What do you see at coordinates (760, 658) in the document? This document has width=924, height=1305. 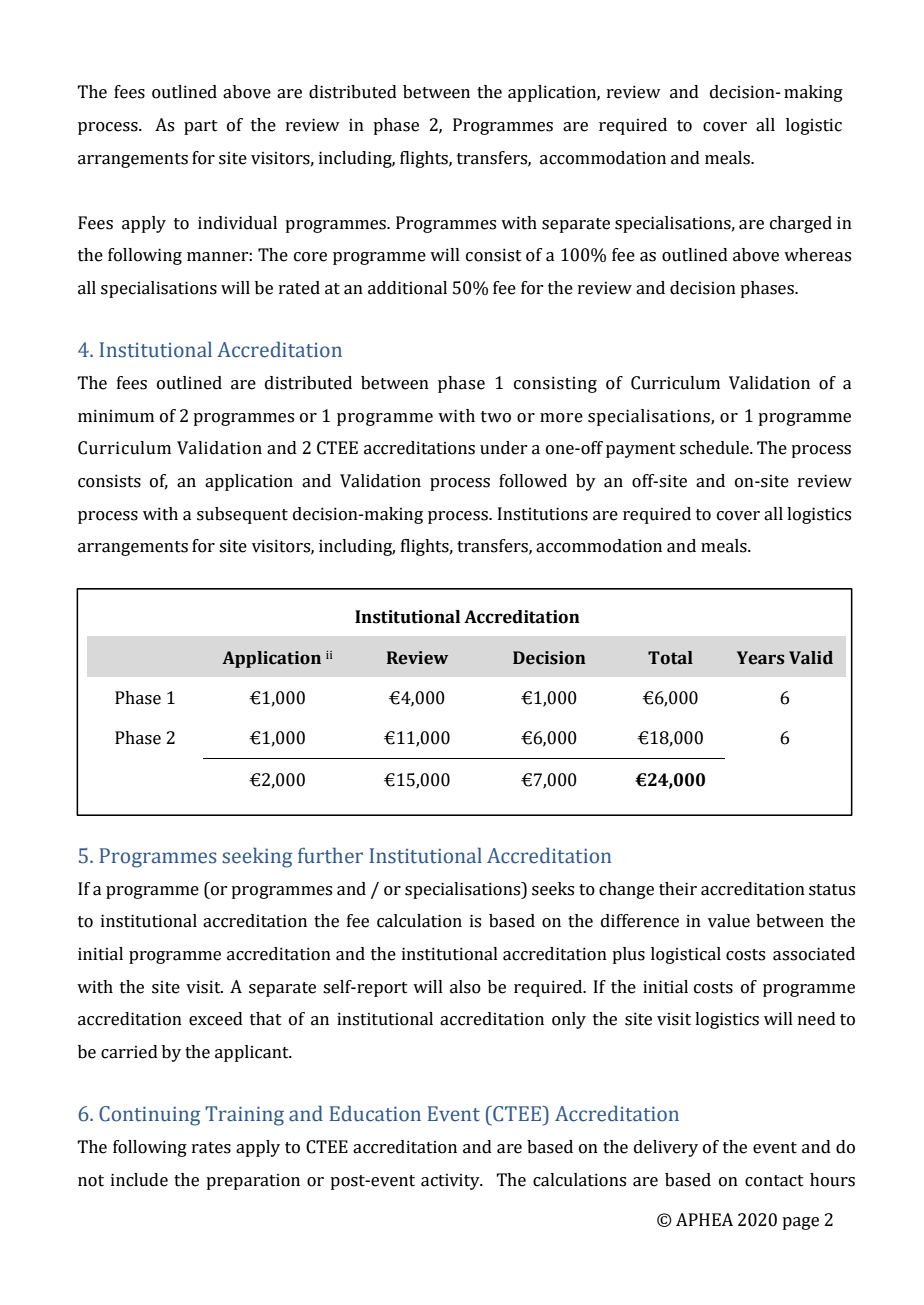 I see `Years` at bounding box center [760, 658].
